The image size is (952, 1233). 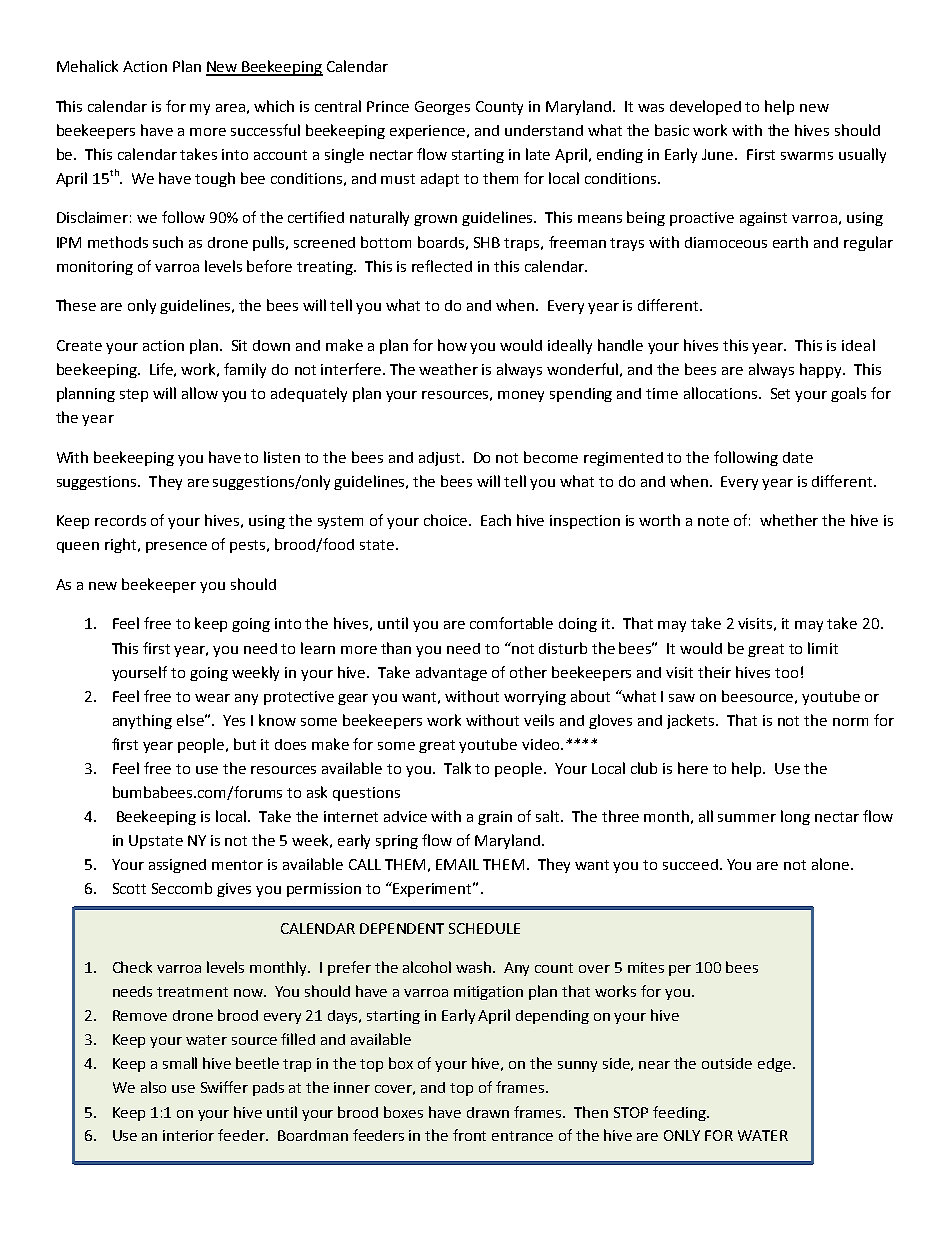 What do you see at coordinates (488, 1112) in the screenshot?
I see `drawn` at bounding box center [488, 1112].
